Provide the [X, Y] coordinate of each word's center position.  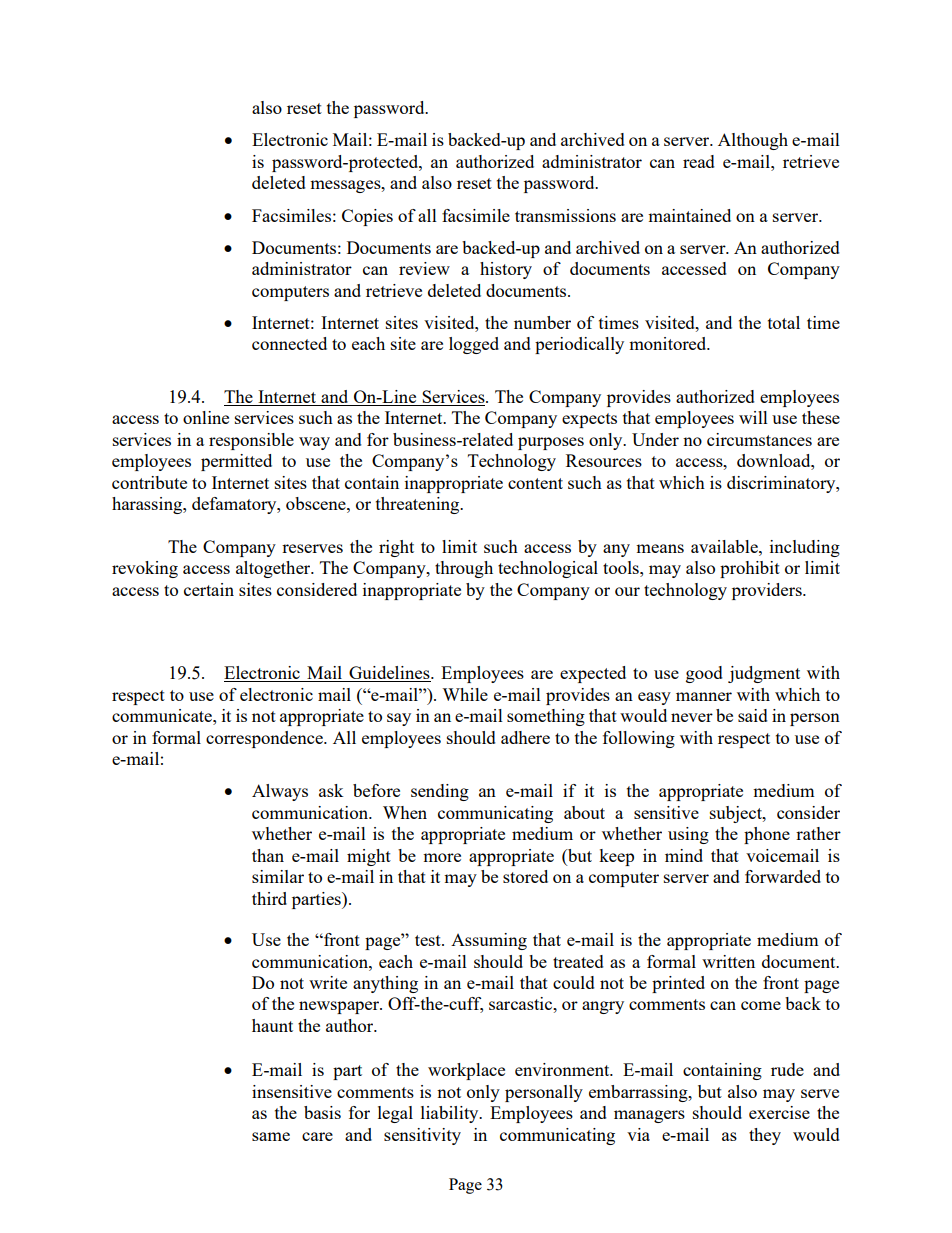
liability [451, 1114]
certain [209, 589]
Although [753, 141]
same [271, 1136]
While [465, 694]
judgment [764, 674]
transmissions [565, 215]
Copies [367, 217]
